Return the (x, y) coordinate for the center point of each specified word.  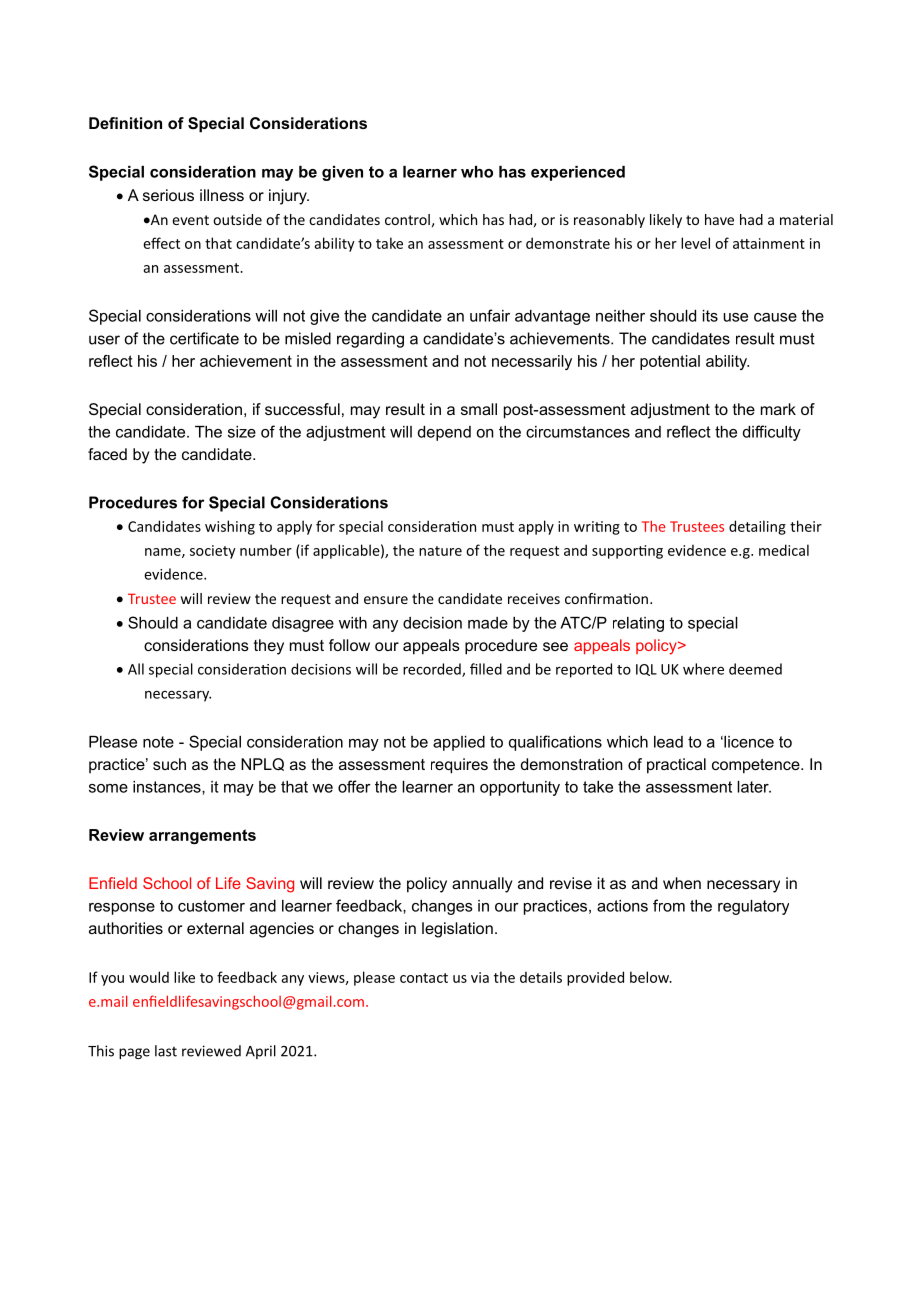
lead (668, 742)
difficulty (772, 433)
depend (444, 433)
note (158, 742)
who (477, 172)
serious (168, 195)
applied (459, 743)
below (651, 977)
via (480, 977)
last (166, 1051)
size (242, 432)
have (719, 219)
